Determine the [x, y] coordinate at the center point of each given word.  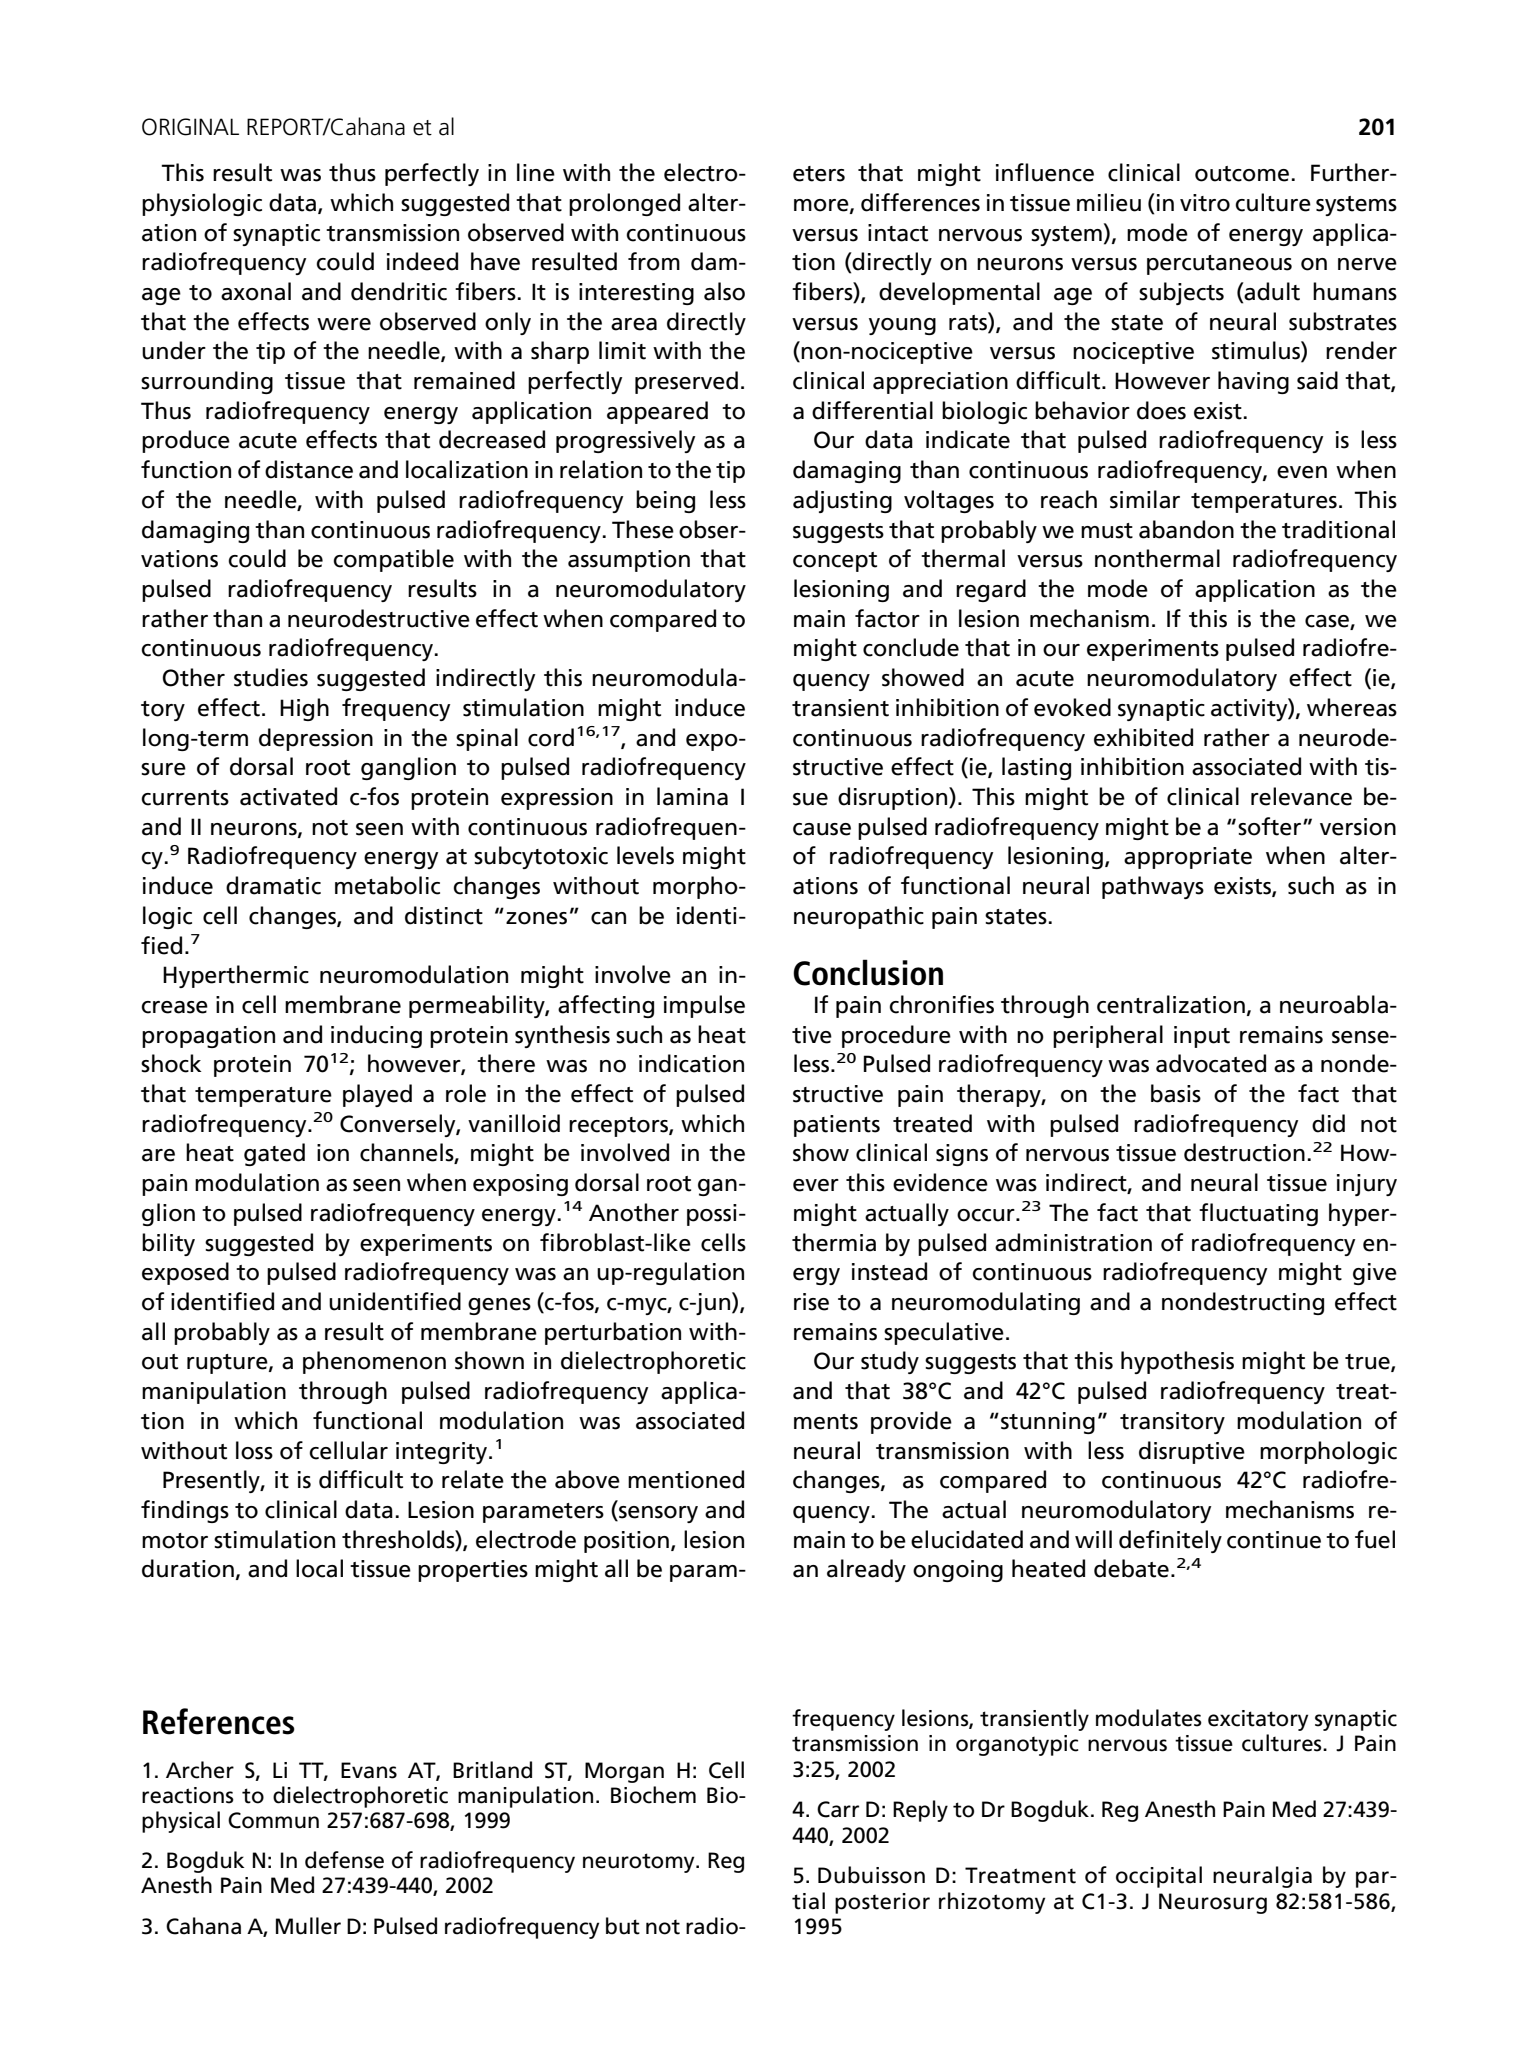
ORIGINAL [190, 127]
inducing [376, 1036]
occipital [1159, 1877]
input [1202, 1037]
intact [898, 233]
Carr [838, 1809]
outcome [1242, 174]
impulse [704, 1006]
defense [344, 1860]
